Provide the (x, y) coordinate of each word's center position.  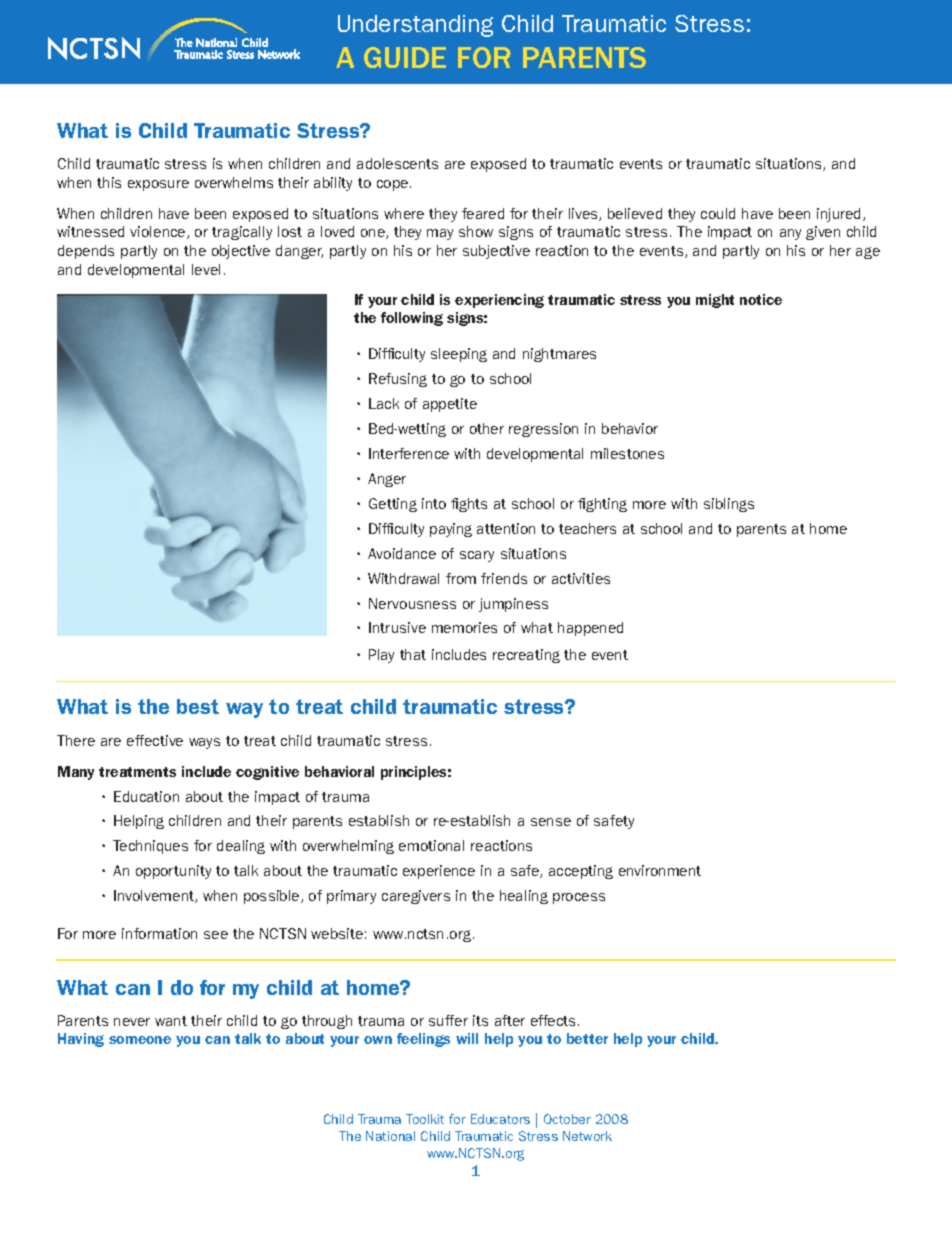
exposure (158, 185)
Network (587, 1136)
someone (140, 1040)
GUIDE (405, 57)
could (718, 213)
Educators (500, 1119)
